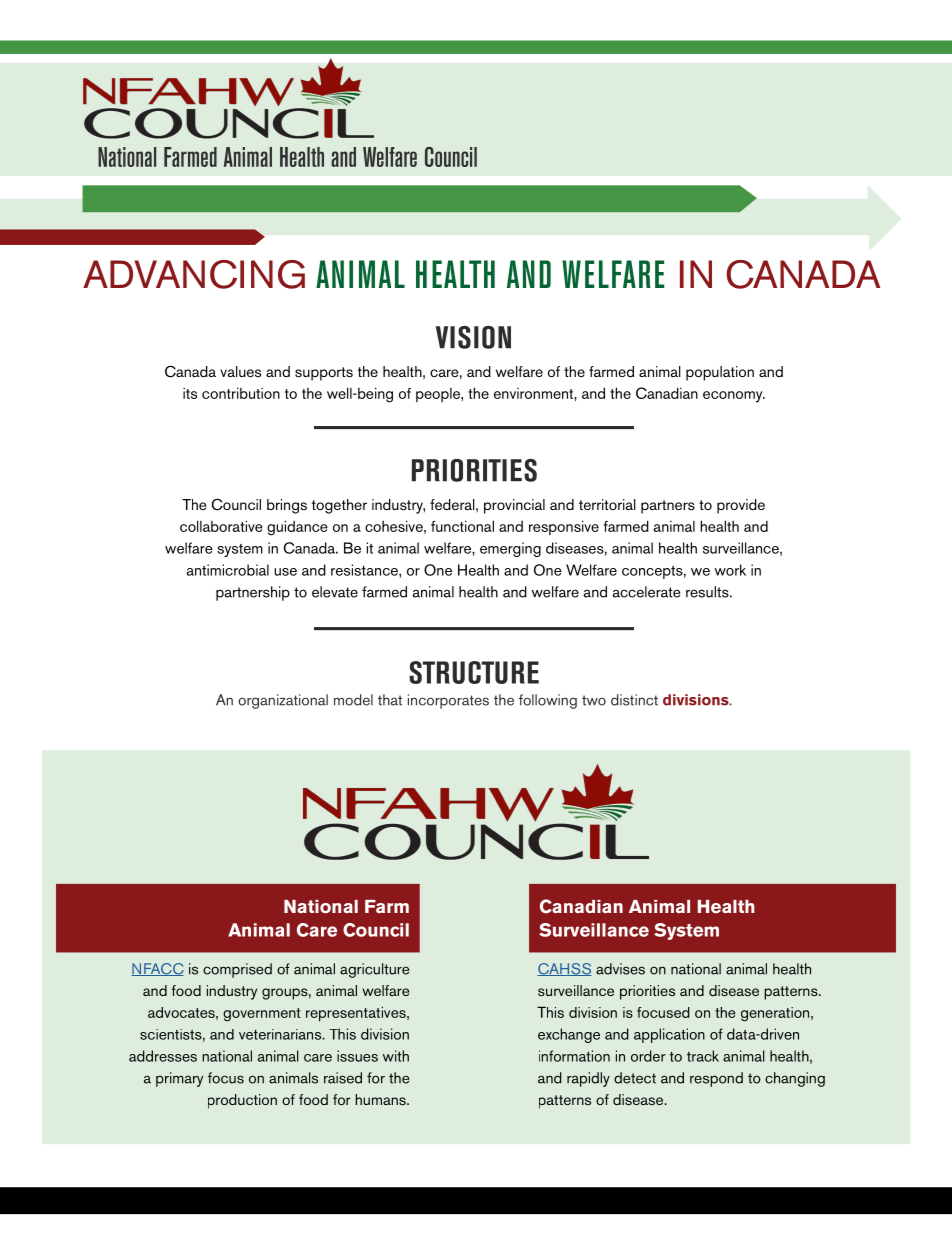  I want to click on organizational, so click(283, 701).
